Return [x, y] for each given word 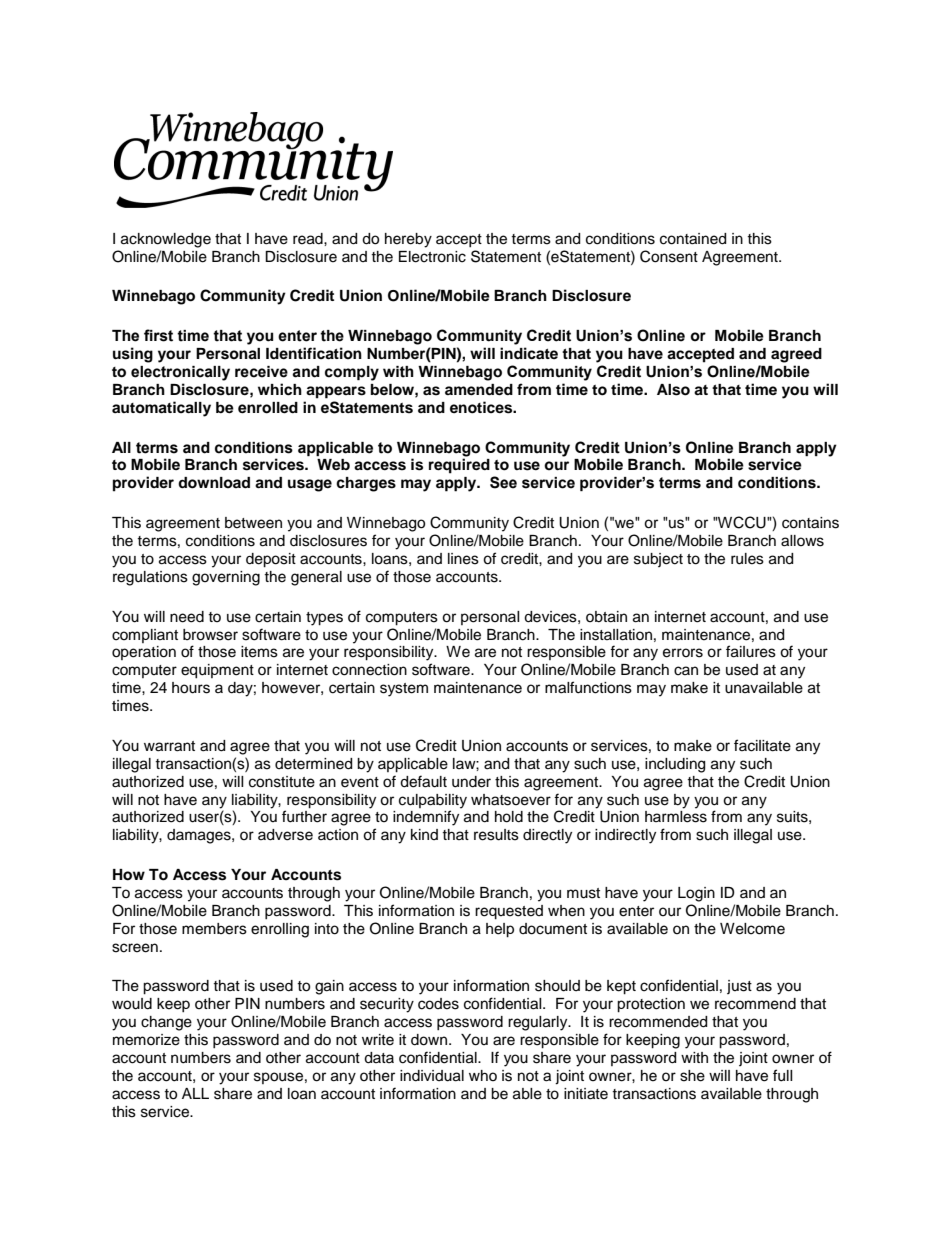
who [483, 1075]
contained [693, 239]
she [692, 1076]
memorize [146, 1040]
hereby [408, 240]
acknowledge [166, 240]
